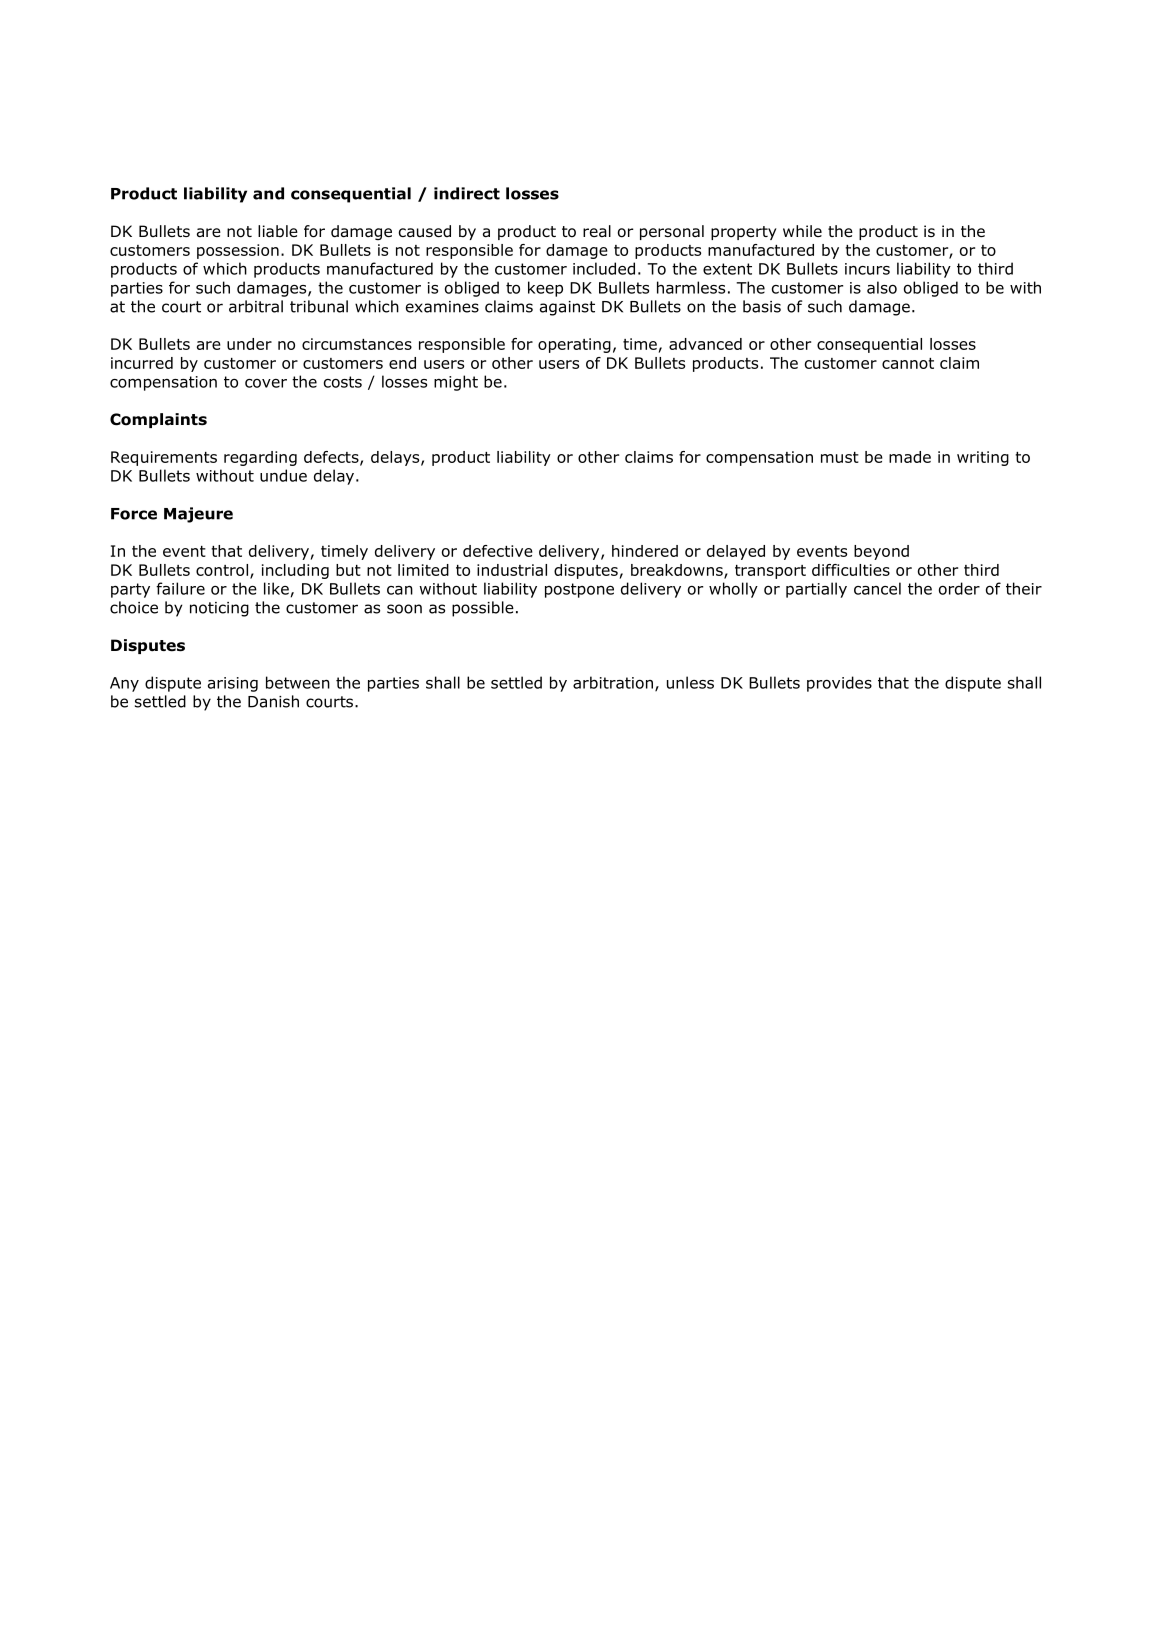  I want to click on operating, so click(574, 345).
